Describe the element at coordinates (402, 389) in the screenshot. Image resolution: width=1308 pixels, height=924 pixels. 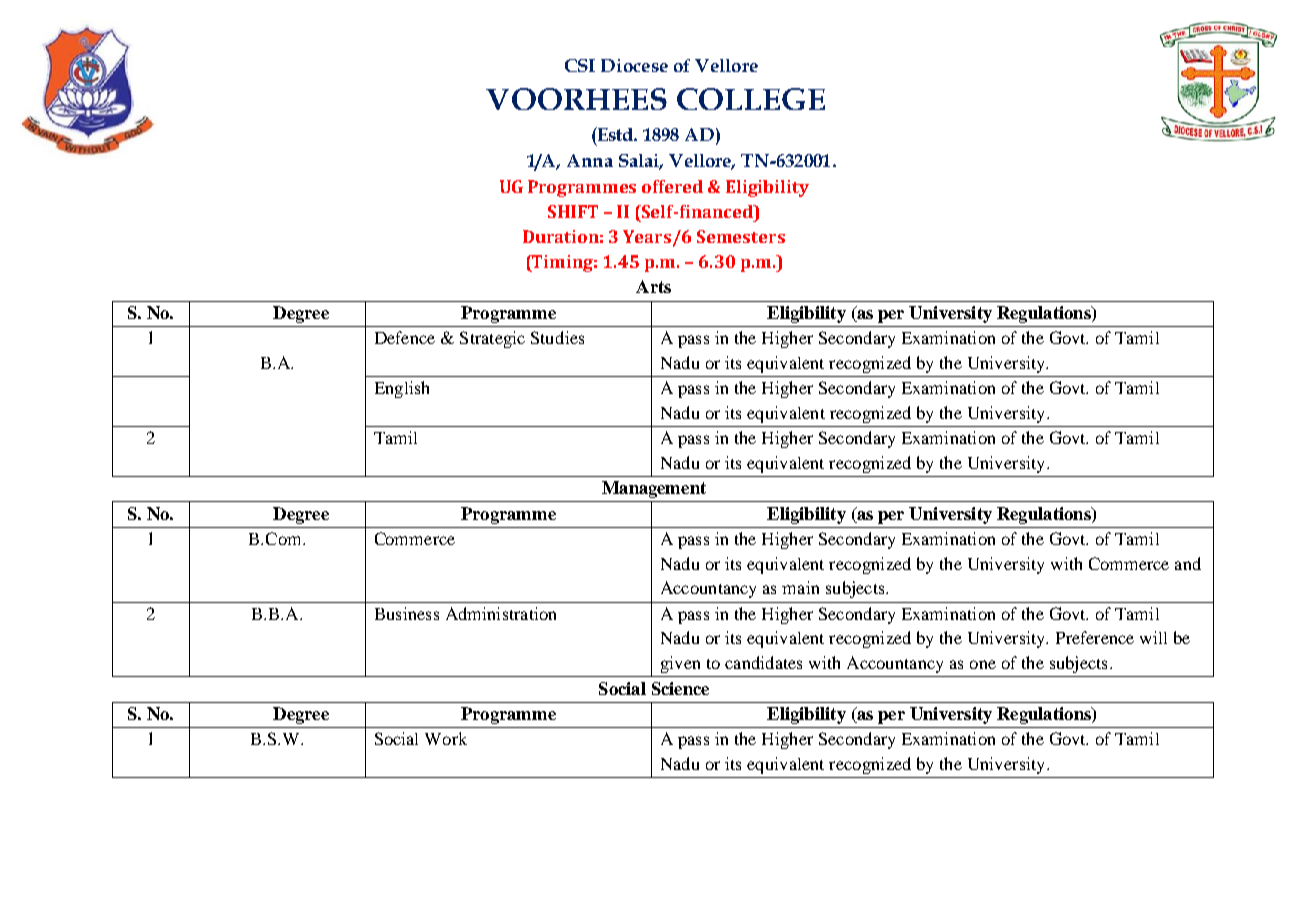
I see `English` at that location.
